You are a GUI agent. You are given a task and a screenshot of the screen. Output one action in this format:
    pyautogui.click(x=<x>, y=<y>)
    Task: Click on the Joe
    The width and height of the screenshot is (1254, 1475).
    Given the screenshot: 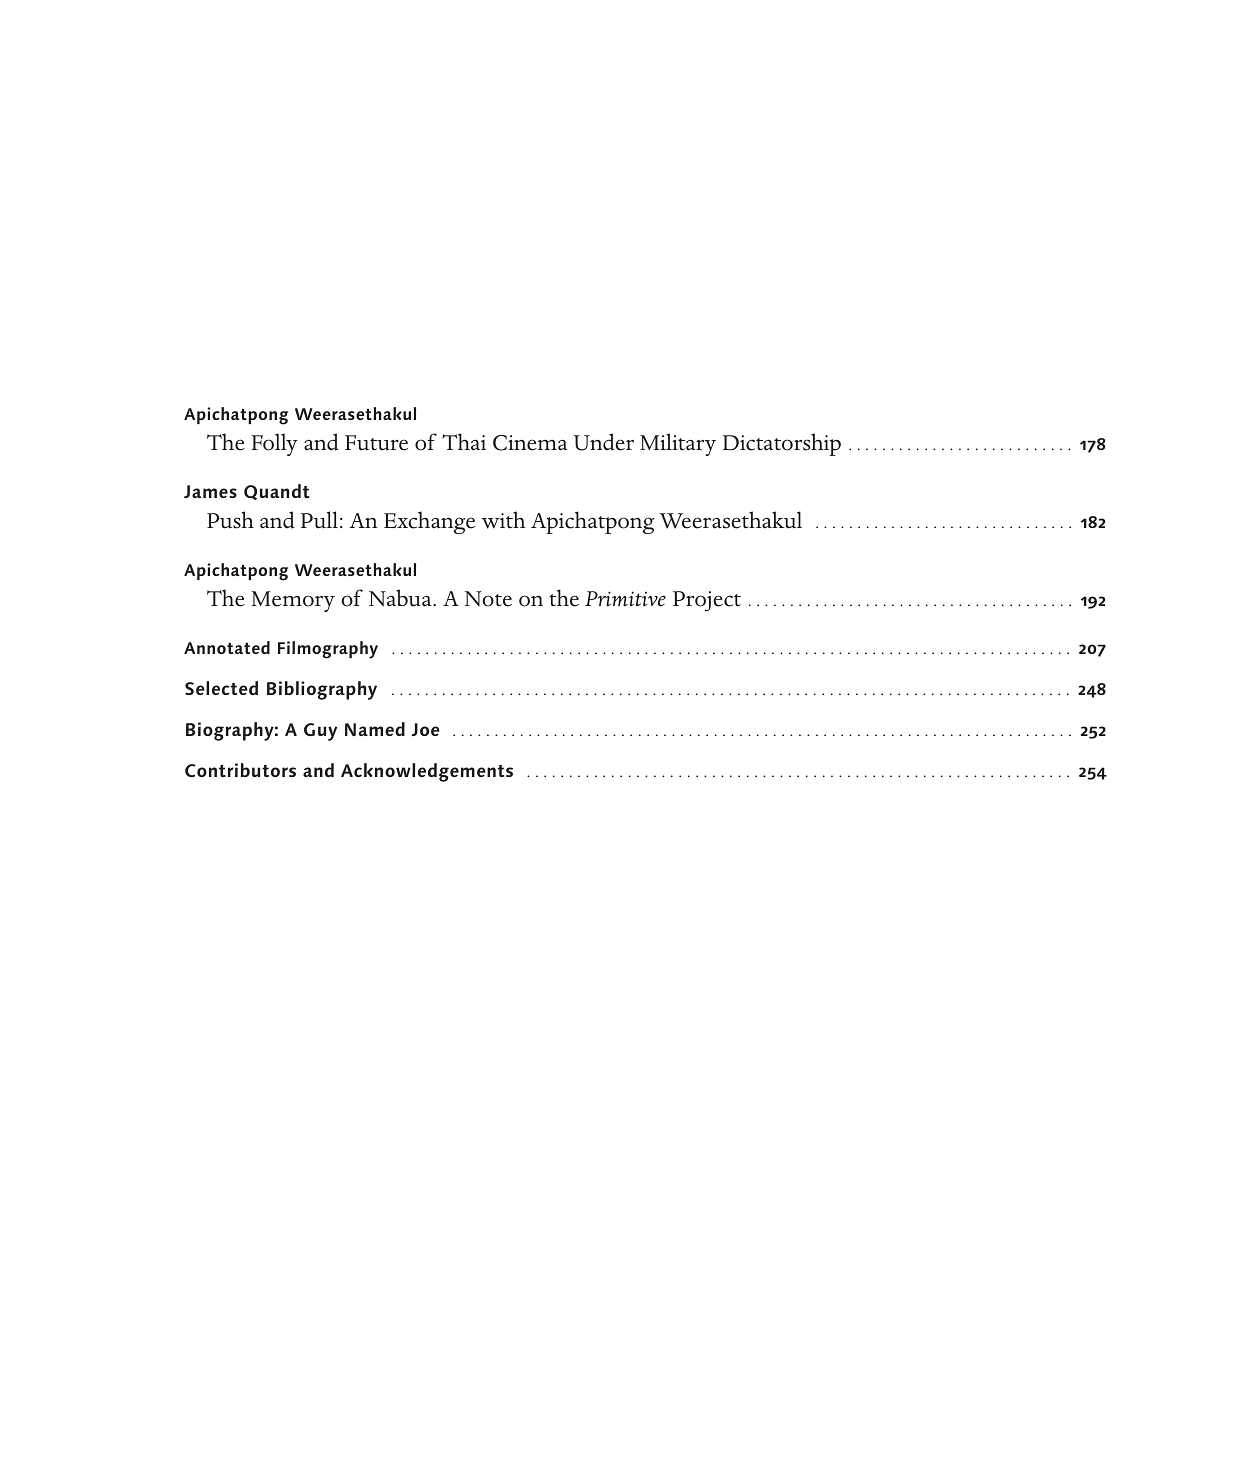 What is the action you would take?
    pyautogui.click(x=425, y=729)
